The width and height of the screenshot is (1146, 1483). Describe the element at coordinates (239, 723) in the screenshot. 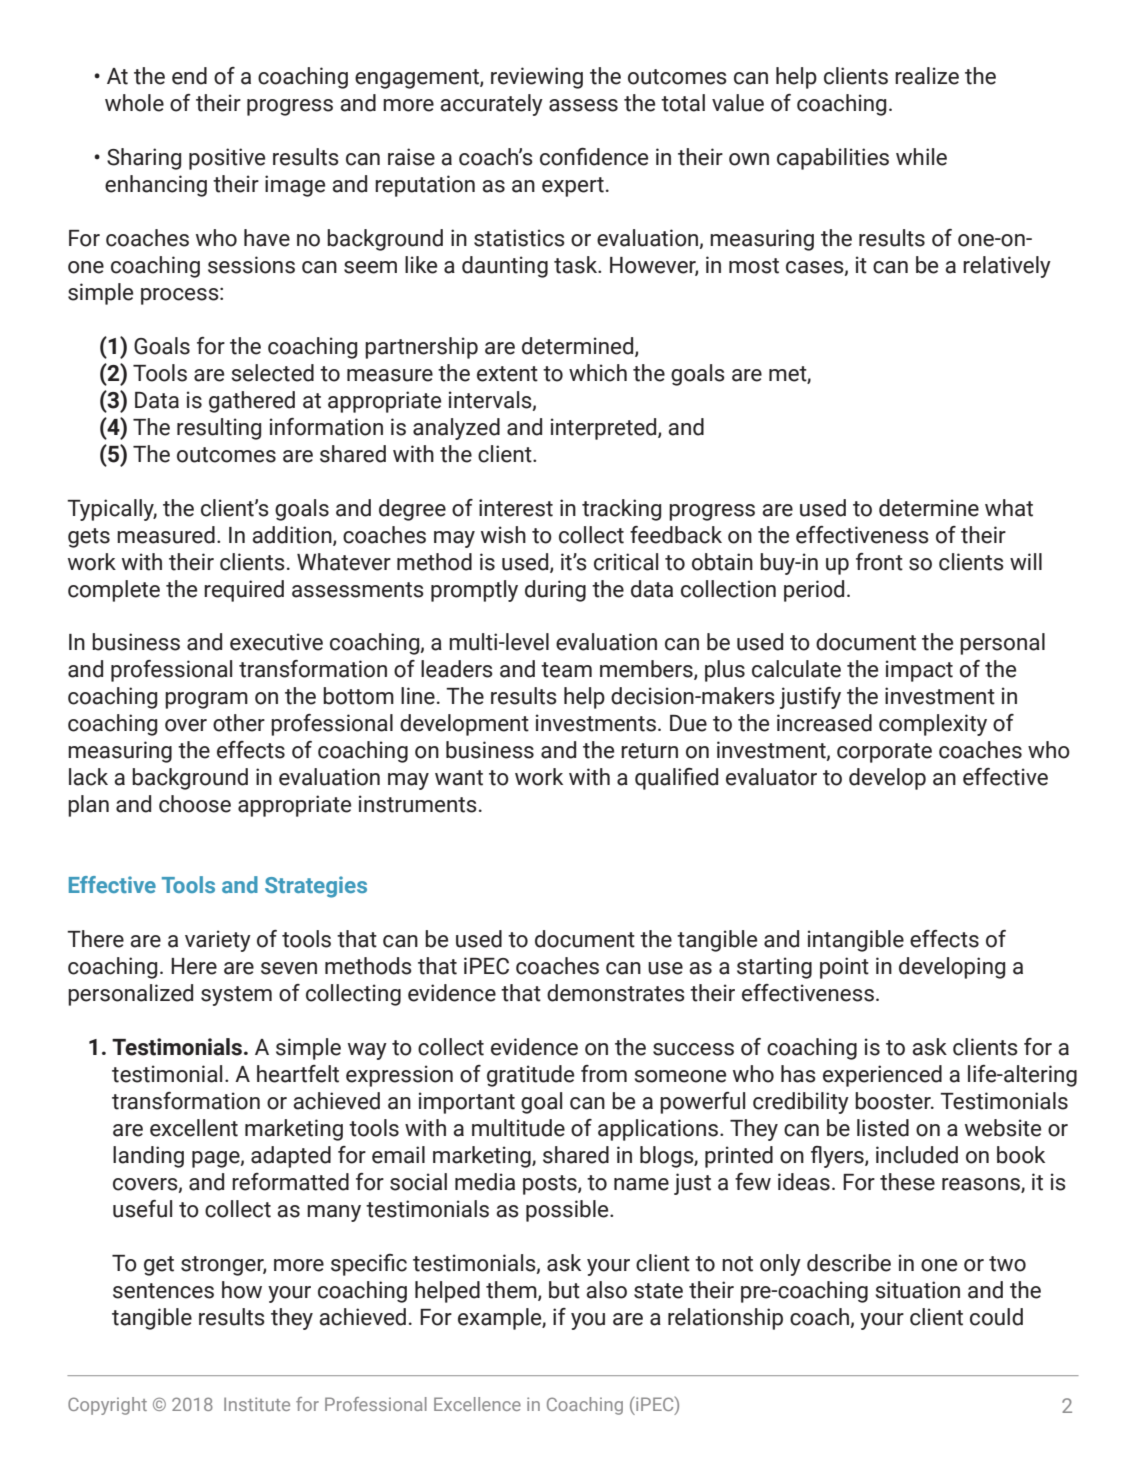

I see `other` at that location.
